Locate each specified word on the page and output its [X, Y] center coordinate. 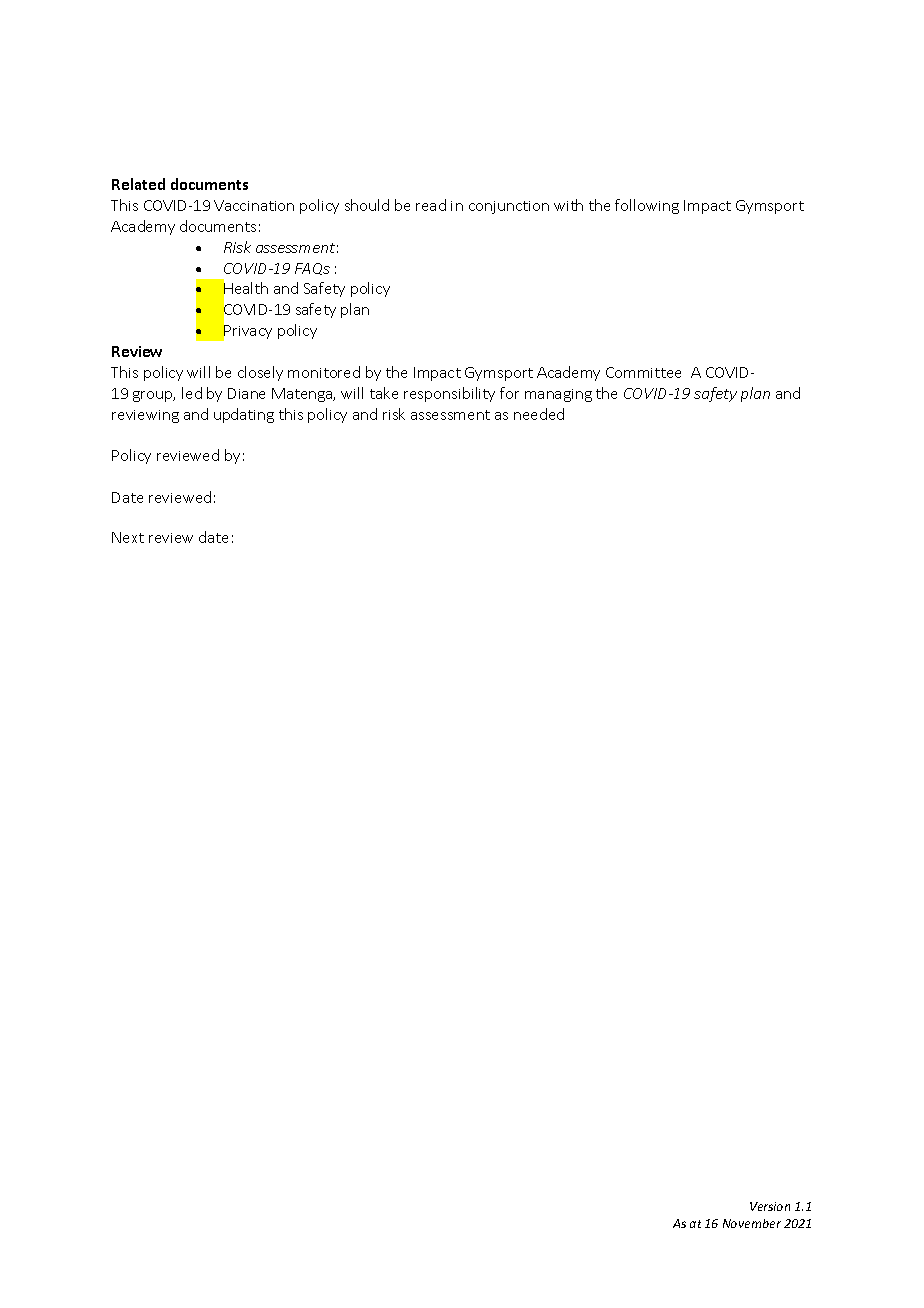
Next [128, 537]
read [431, 205]
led [192, 393]
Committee [643, 372]
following [647, 206]
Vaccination [254, 205]
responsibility [449, 394]
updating [244, 415]
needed [539, 414]
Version [770, 1206]
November [752, 1223]
